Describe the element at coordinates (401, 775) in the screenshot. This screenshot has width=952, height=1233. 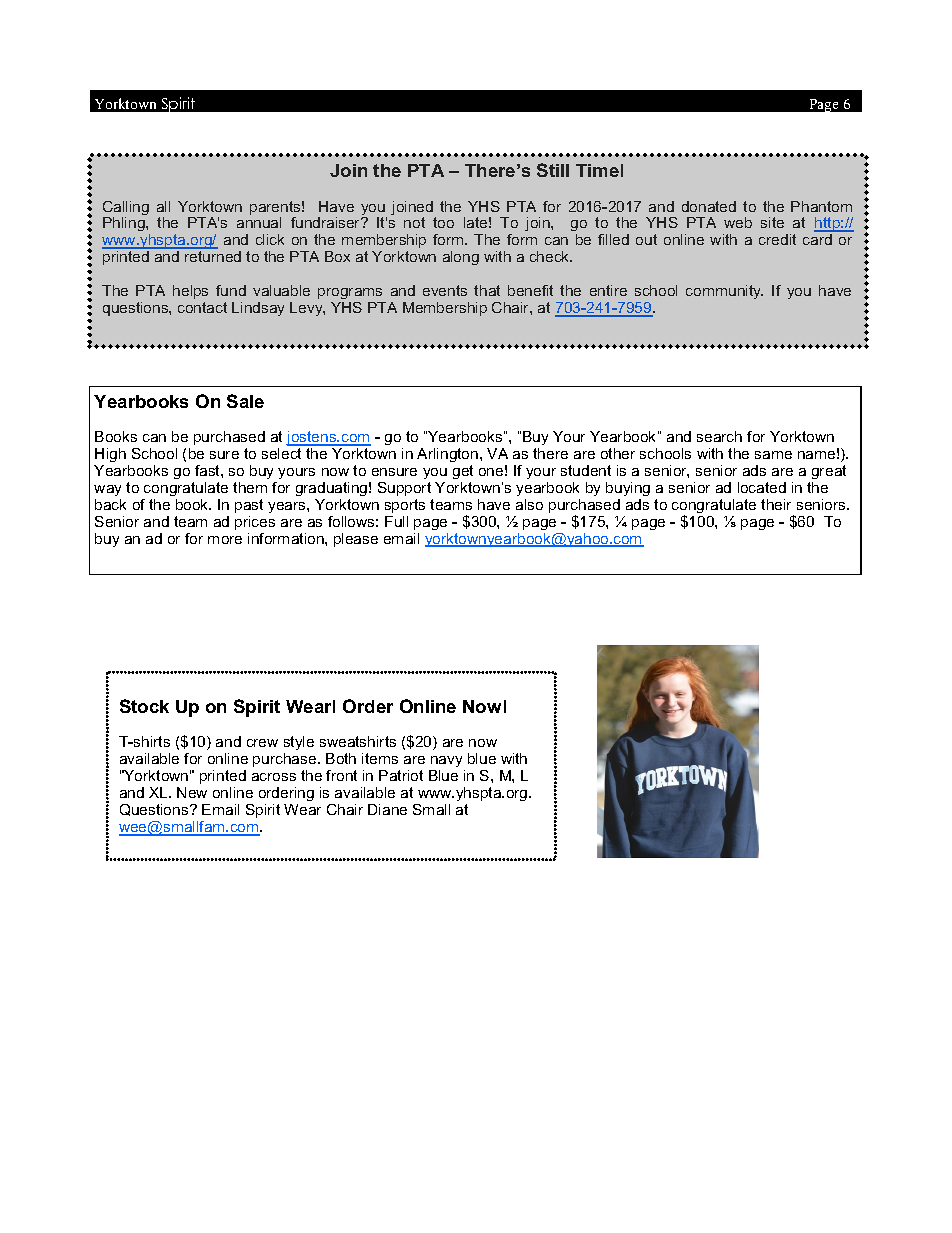
I see `Patriot` at that location.
